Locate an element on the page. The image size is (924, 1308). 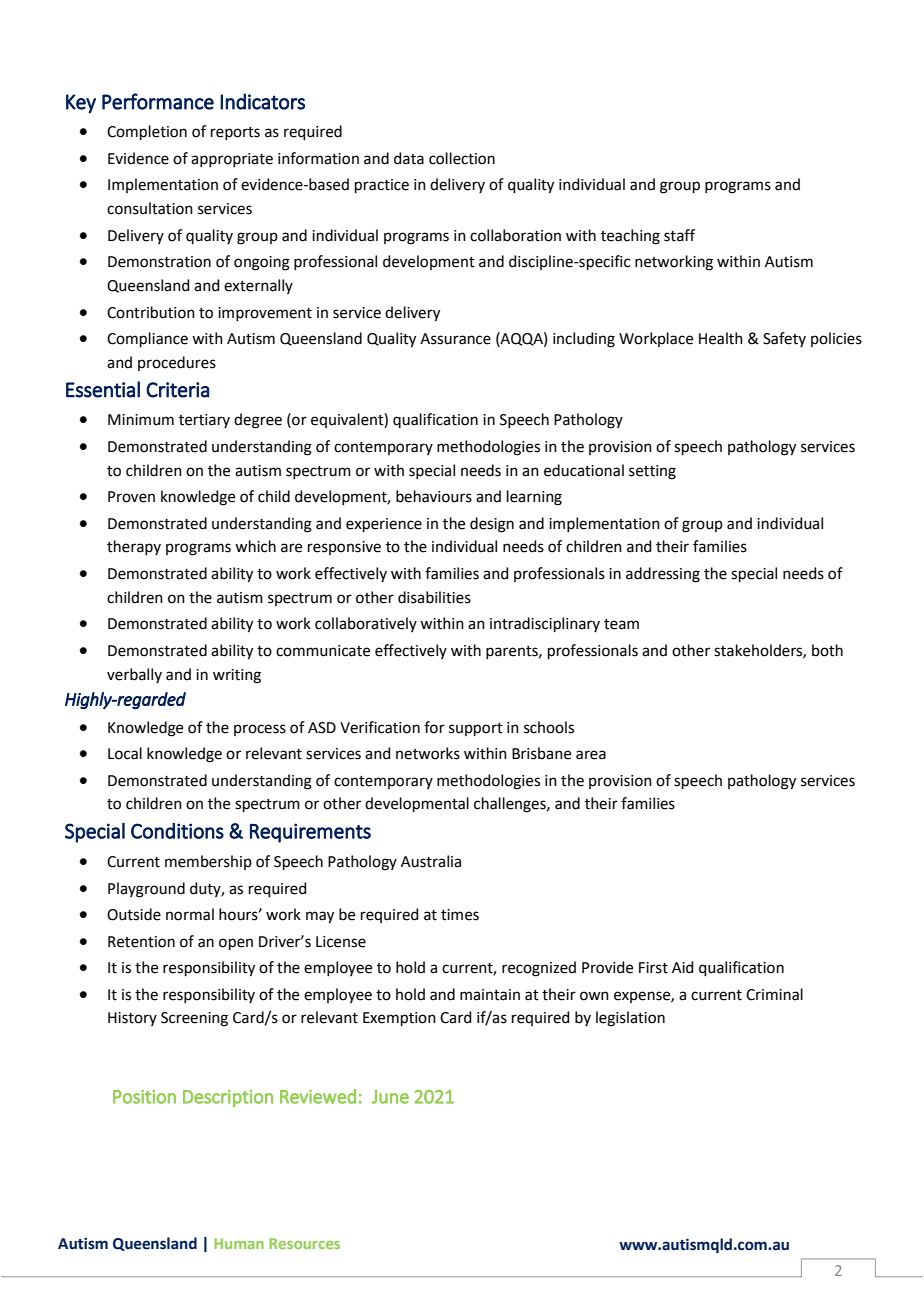
times is located at coordinates (460, 915).
